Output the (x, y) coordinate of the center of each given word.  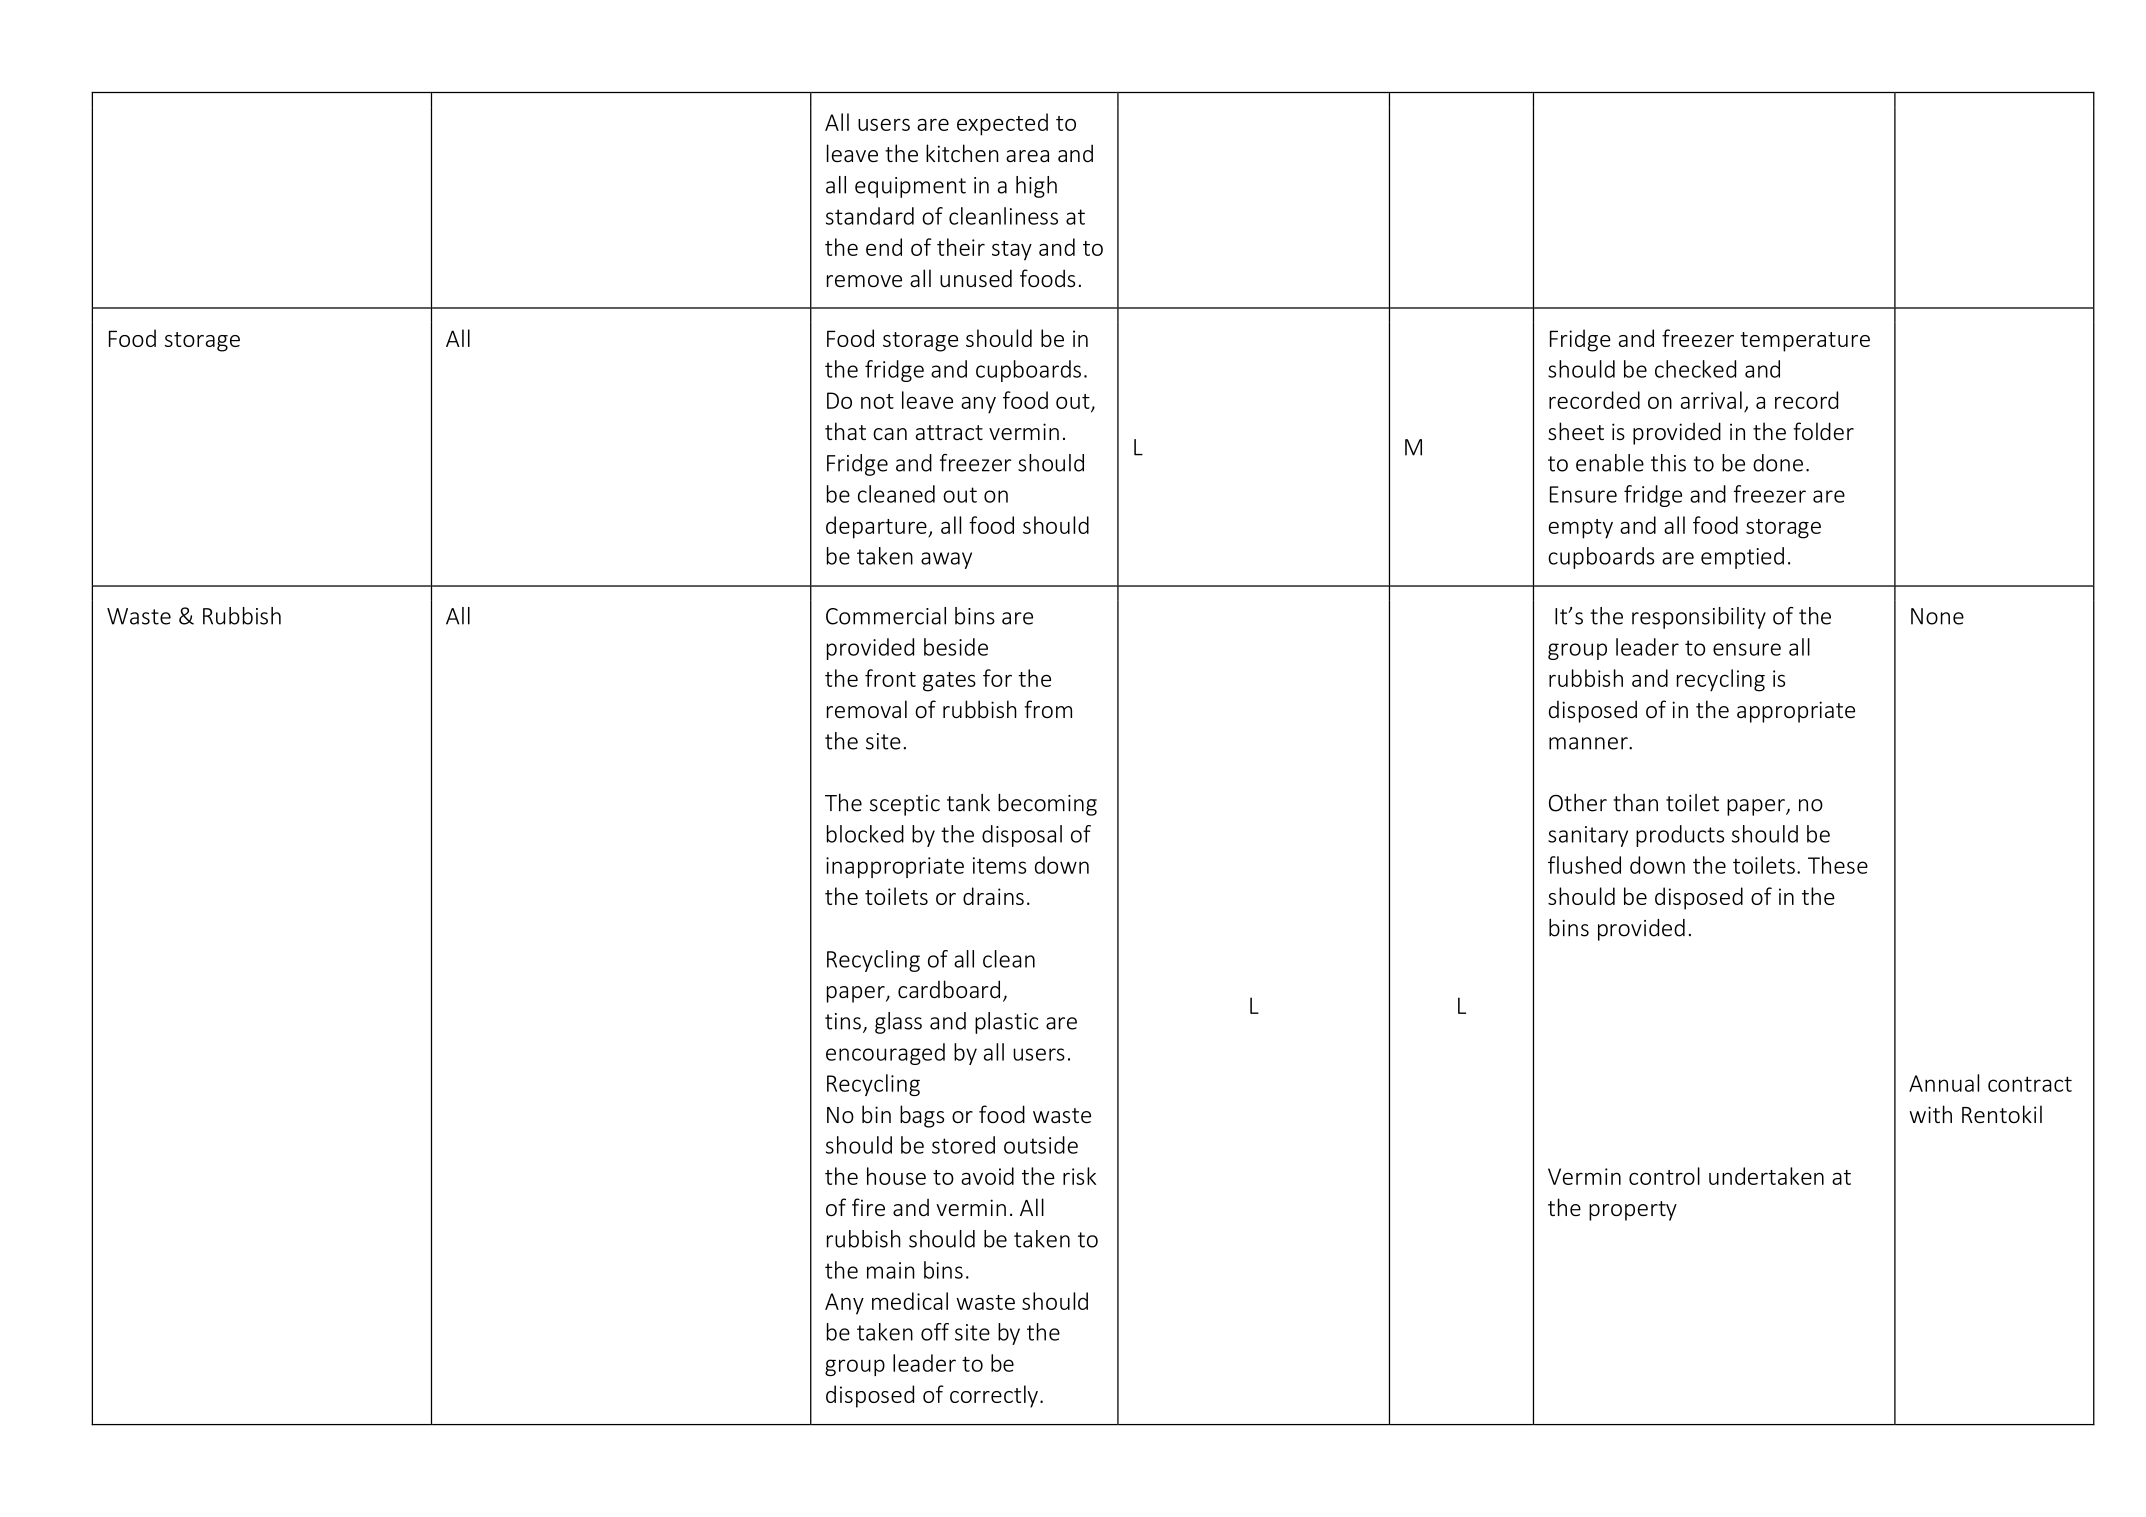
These (1838, 865)
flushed (1584, 865)
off (935, 1332)
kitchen (962, 153)
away (946, 560)
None (1937, 616)
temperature (1805, 342)
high (1036, 187)
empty (1581, 529)
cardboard (949, 989)
